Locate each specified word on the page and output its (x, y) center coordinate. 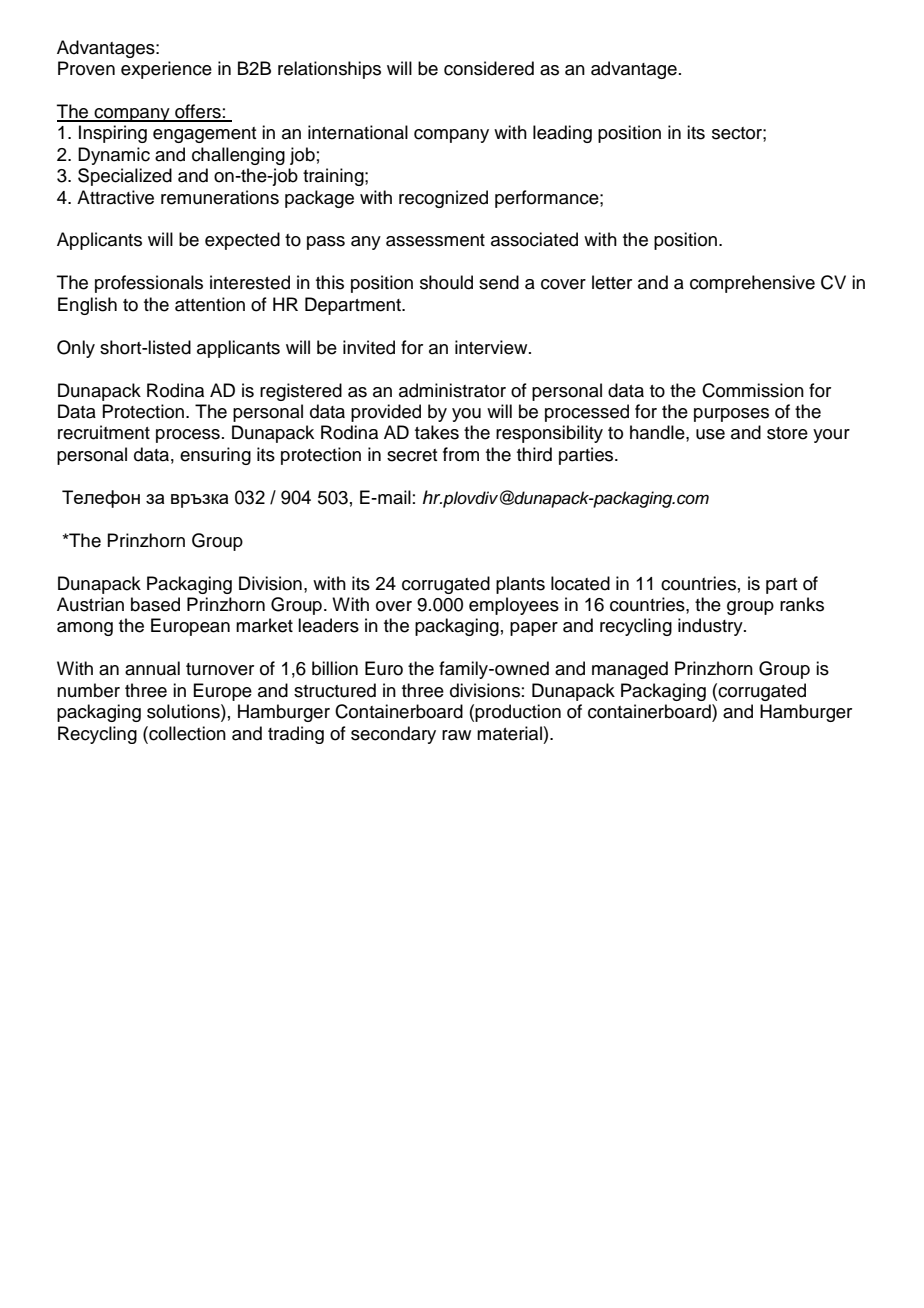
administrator (452, 390)
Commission (753, 390)
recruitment (104, 432)
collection (186, 733)
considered (489, 68)
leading (562, 134)
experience (166, 70)
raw (456, 735)
